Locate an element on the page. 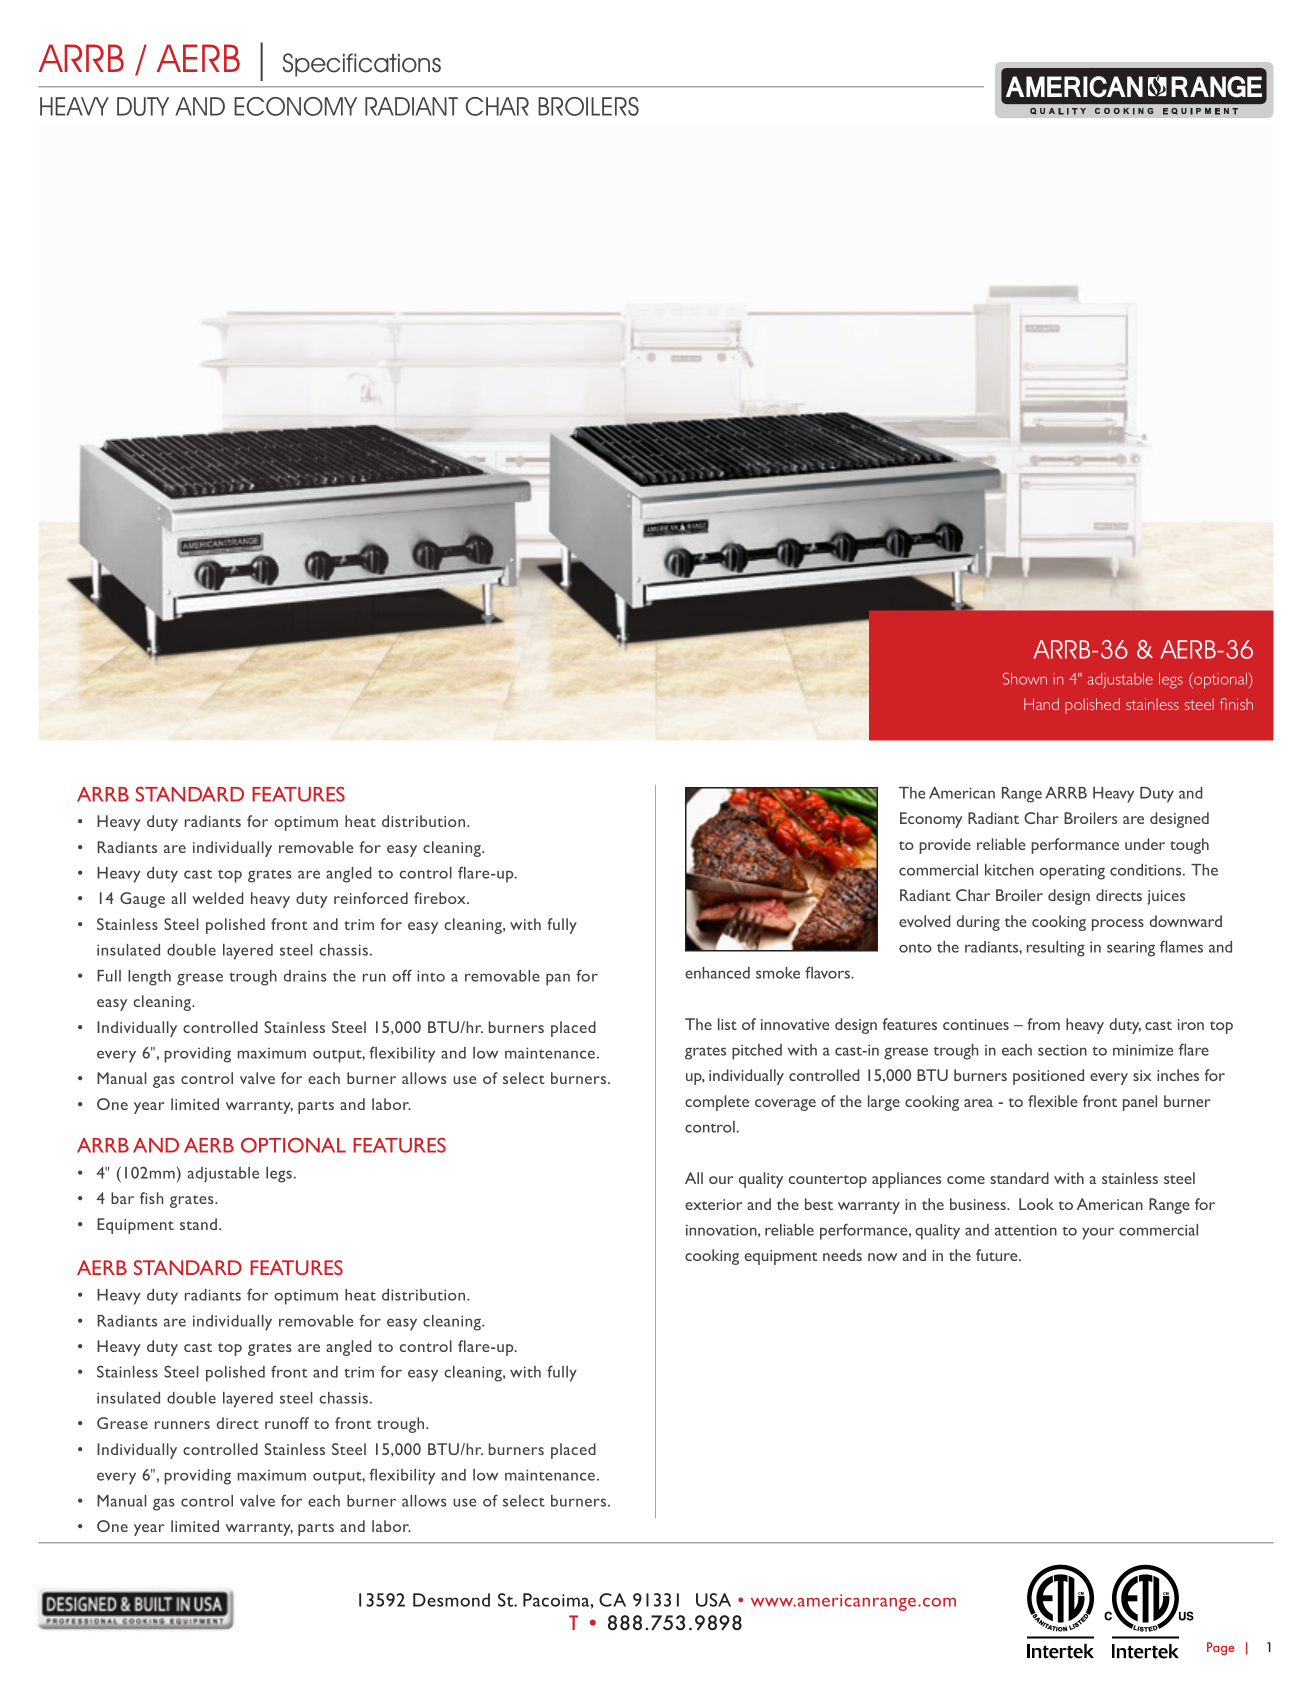 The image size is (1312, 1697). exterior is located at coordinates (713, 1204).
